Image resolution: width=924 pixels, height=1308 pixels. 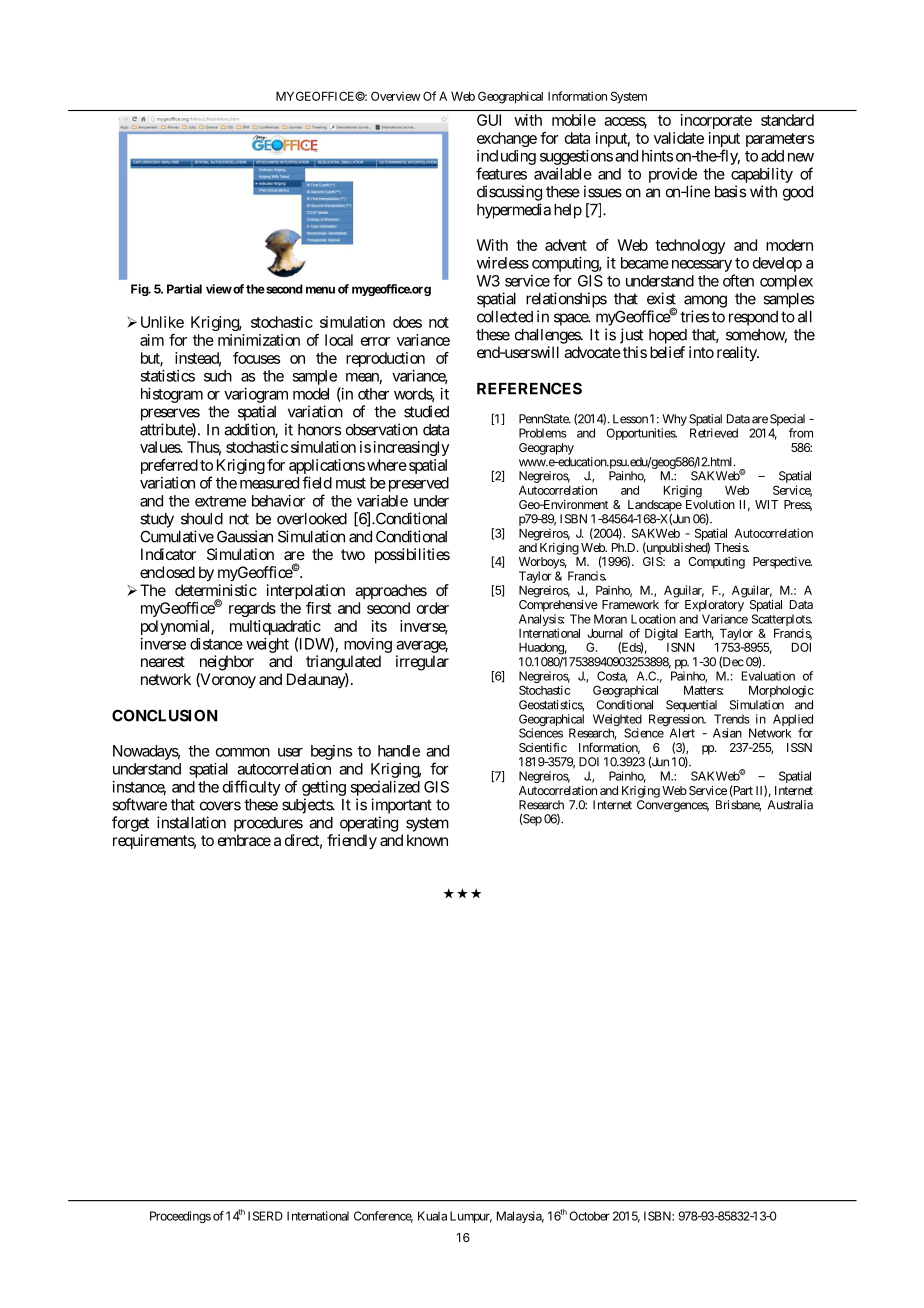 What do you see at coordinates (716, 121) in the screenshot?
I see `incorporate` at bounding box center [716, 121].
